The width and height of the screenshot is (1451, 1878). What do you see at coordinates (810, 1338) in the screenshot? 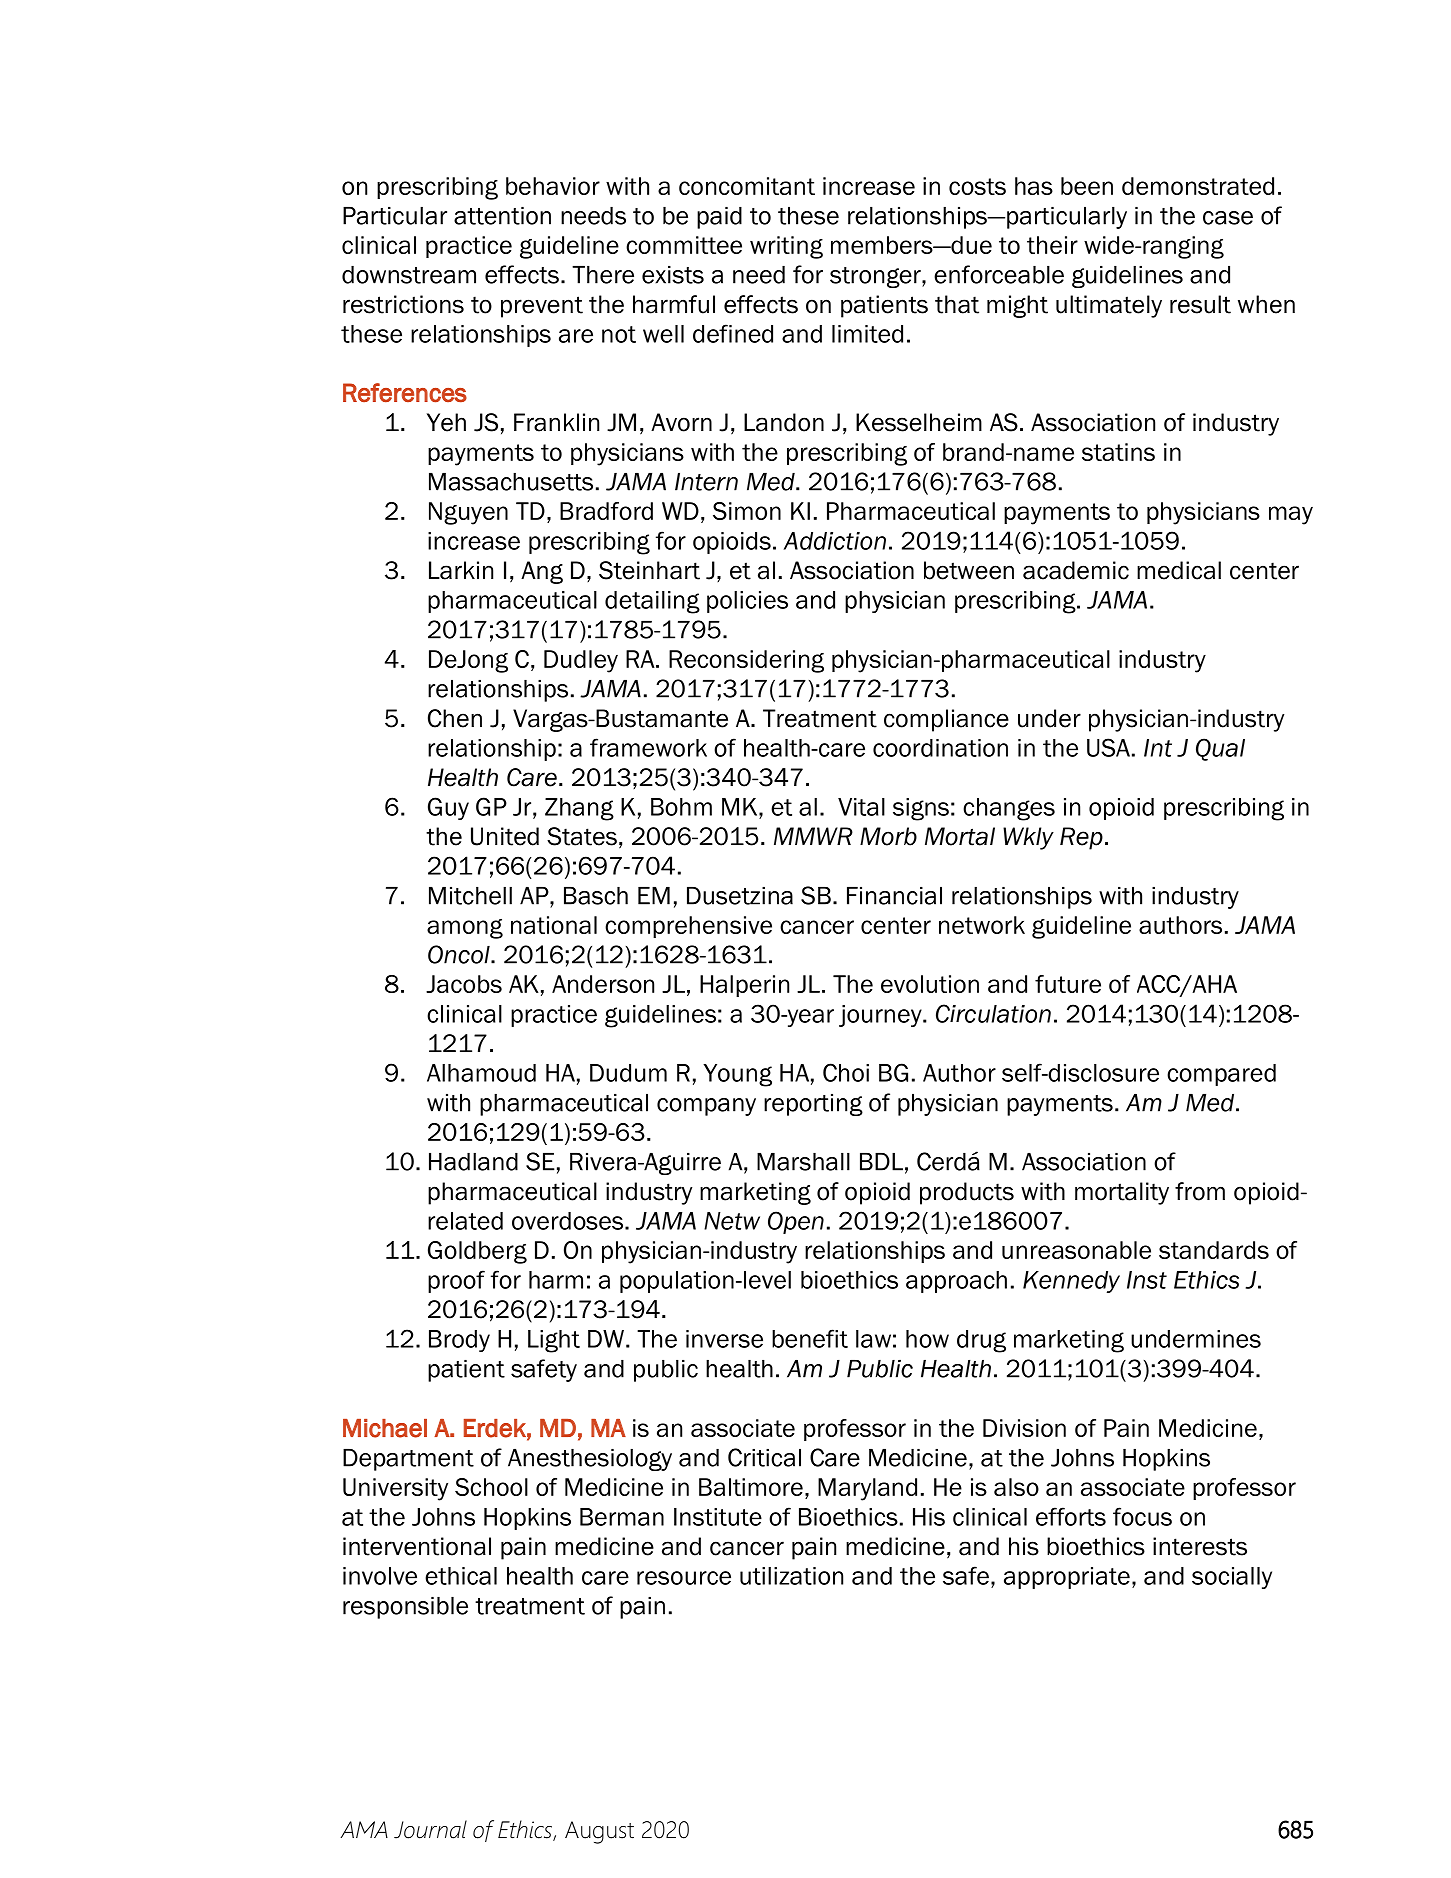
I see `benefit` at bounding box center [810, 1338].
